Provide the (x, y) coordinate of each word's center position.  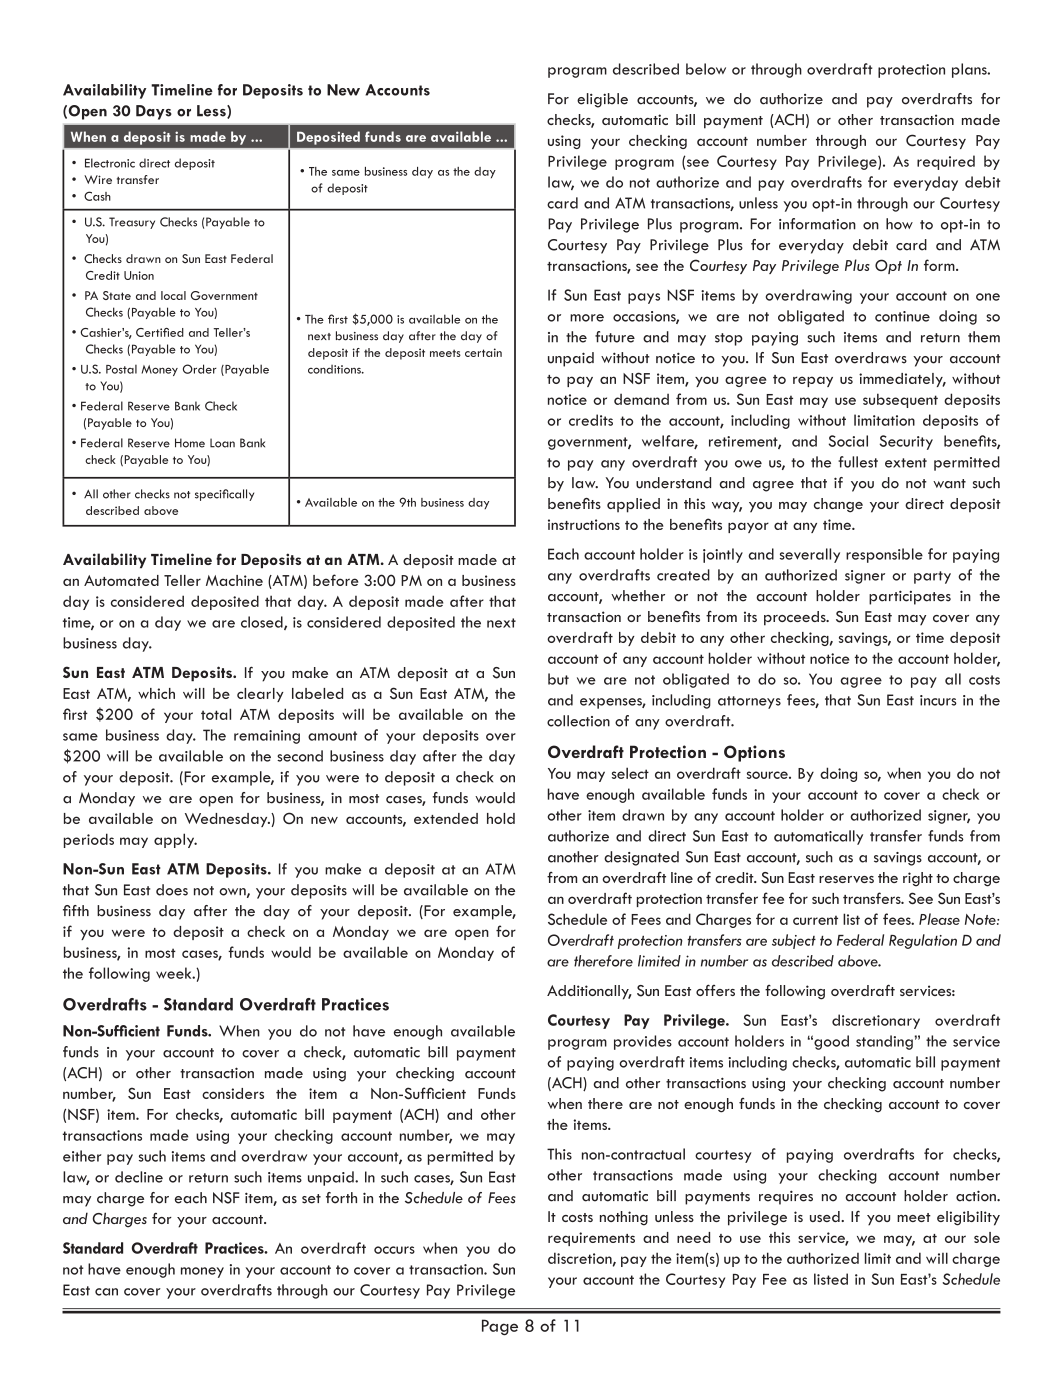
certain (483, 352)
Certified (160, 332)
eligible (602, 100)
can (106, 1292)
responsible (884, 555)
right (918, 879)
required (946, 162)
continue (902, 316)
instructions (584, 524)
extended (446, 818)
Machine (234, 580)
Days (154, 112)
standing (884, 1042)
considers (233, 1093)
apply (175, 840)
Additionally (589, 992)
